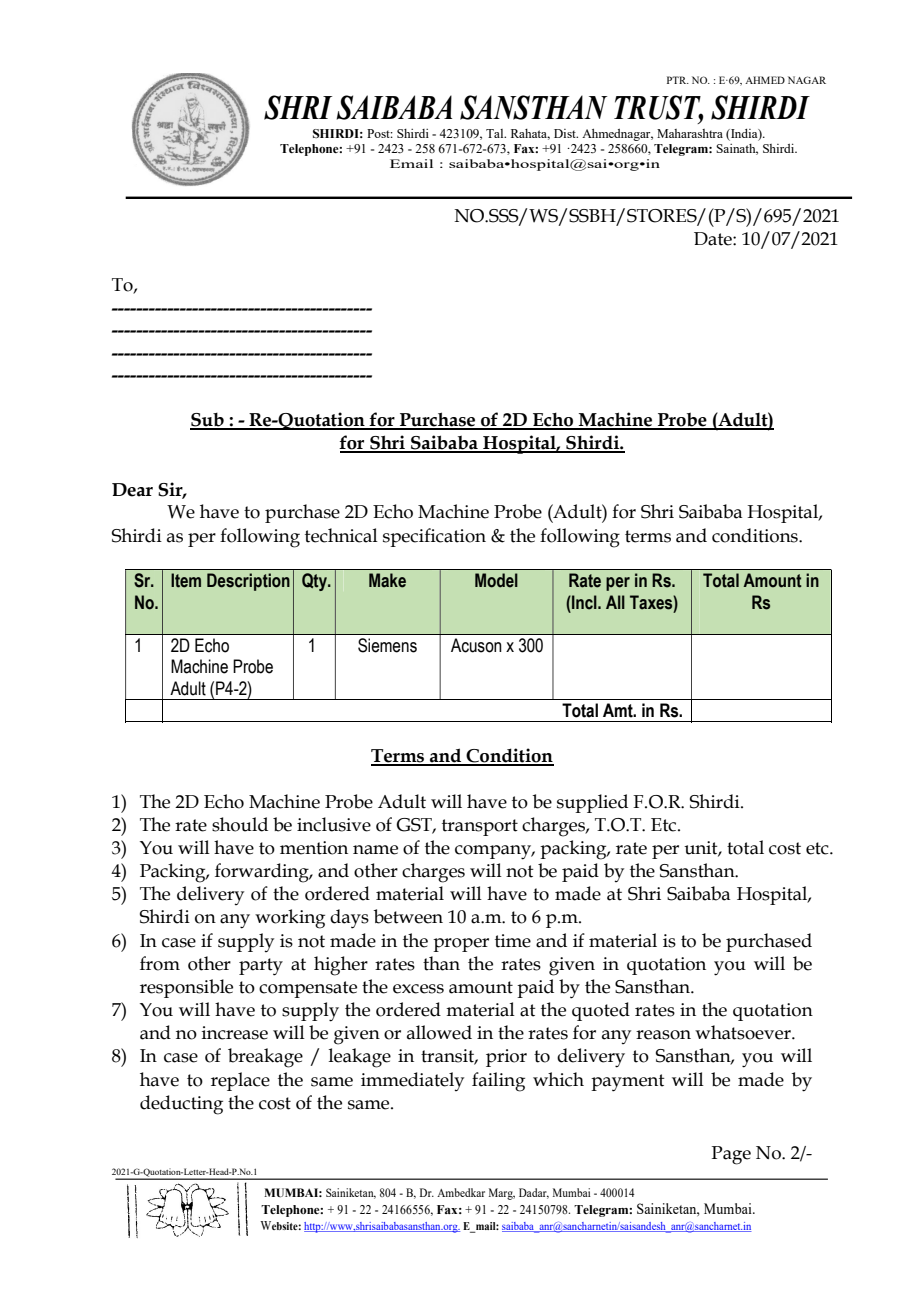  What do you see at coordinates (208, 421) in the screenshot?
I see `Sub` at bounding box center [208, 421].
